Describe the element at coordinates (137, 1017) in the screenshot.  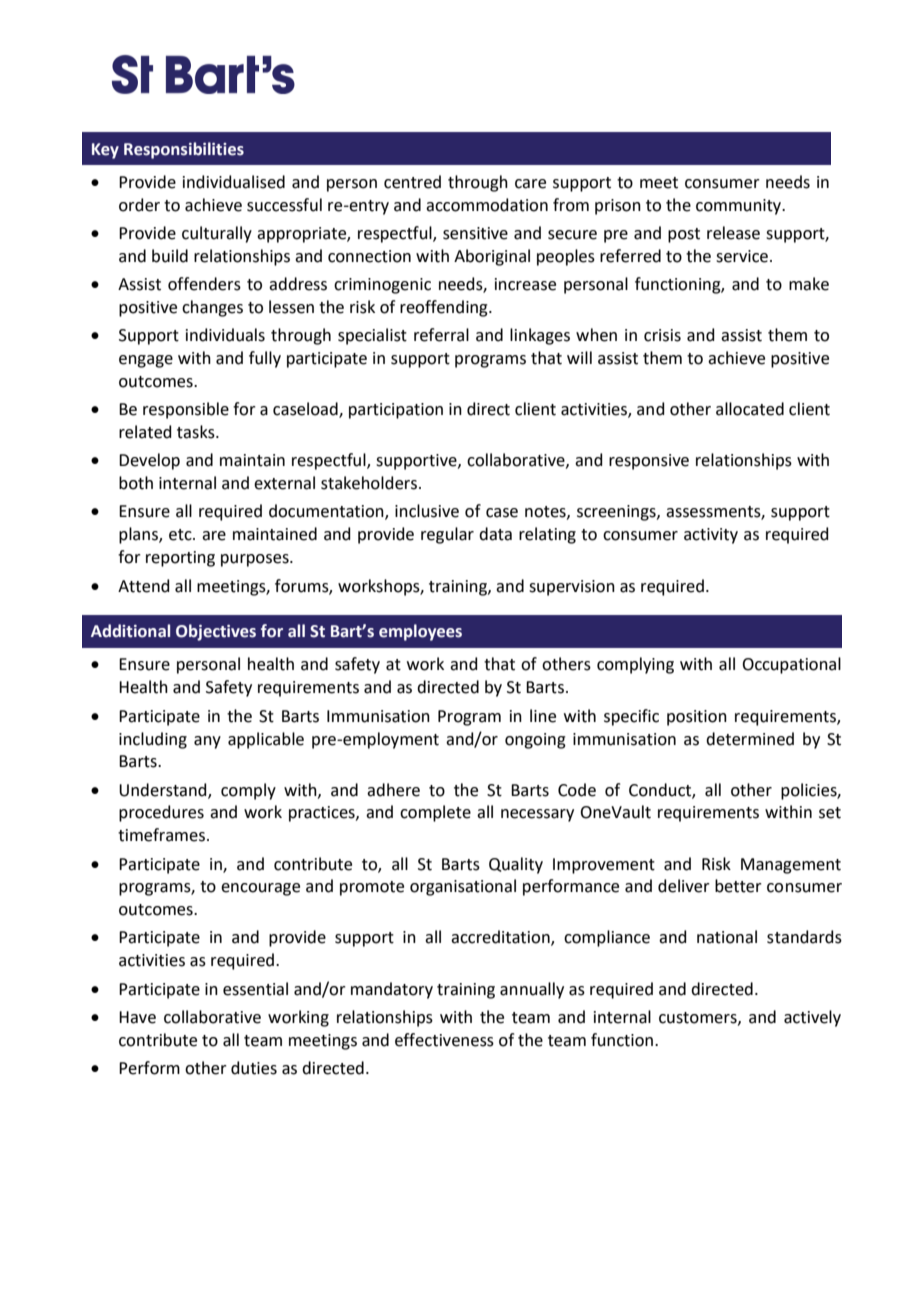
I see `Have` at that location.
